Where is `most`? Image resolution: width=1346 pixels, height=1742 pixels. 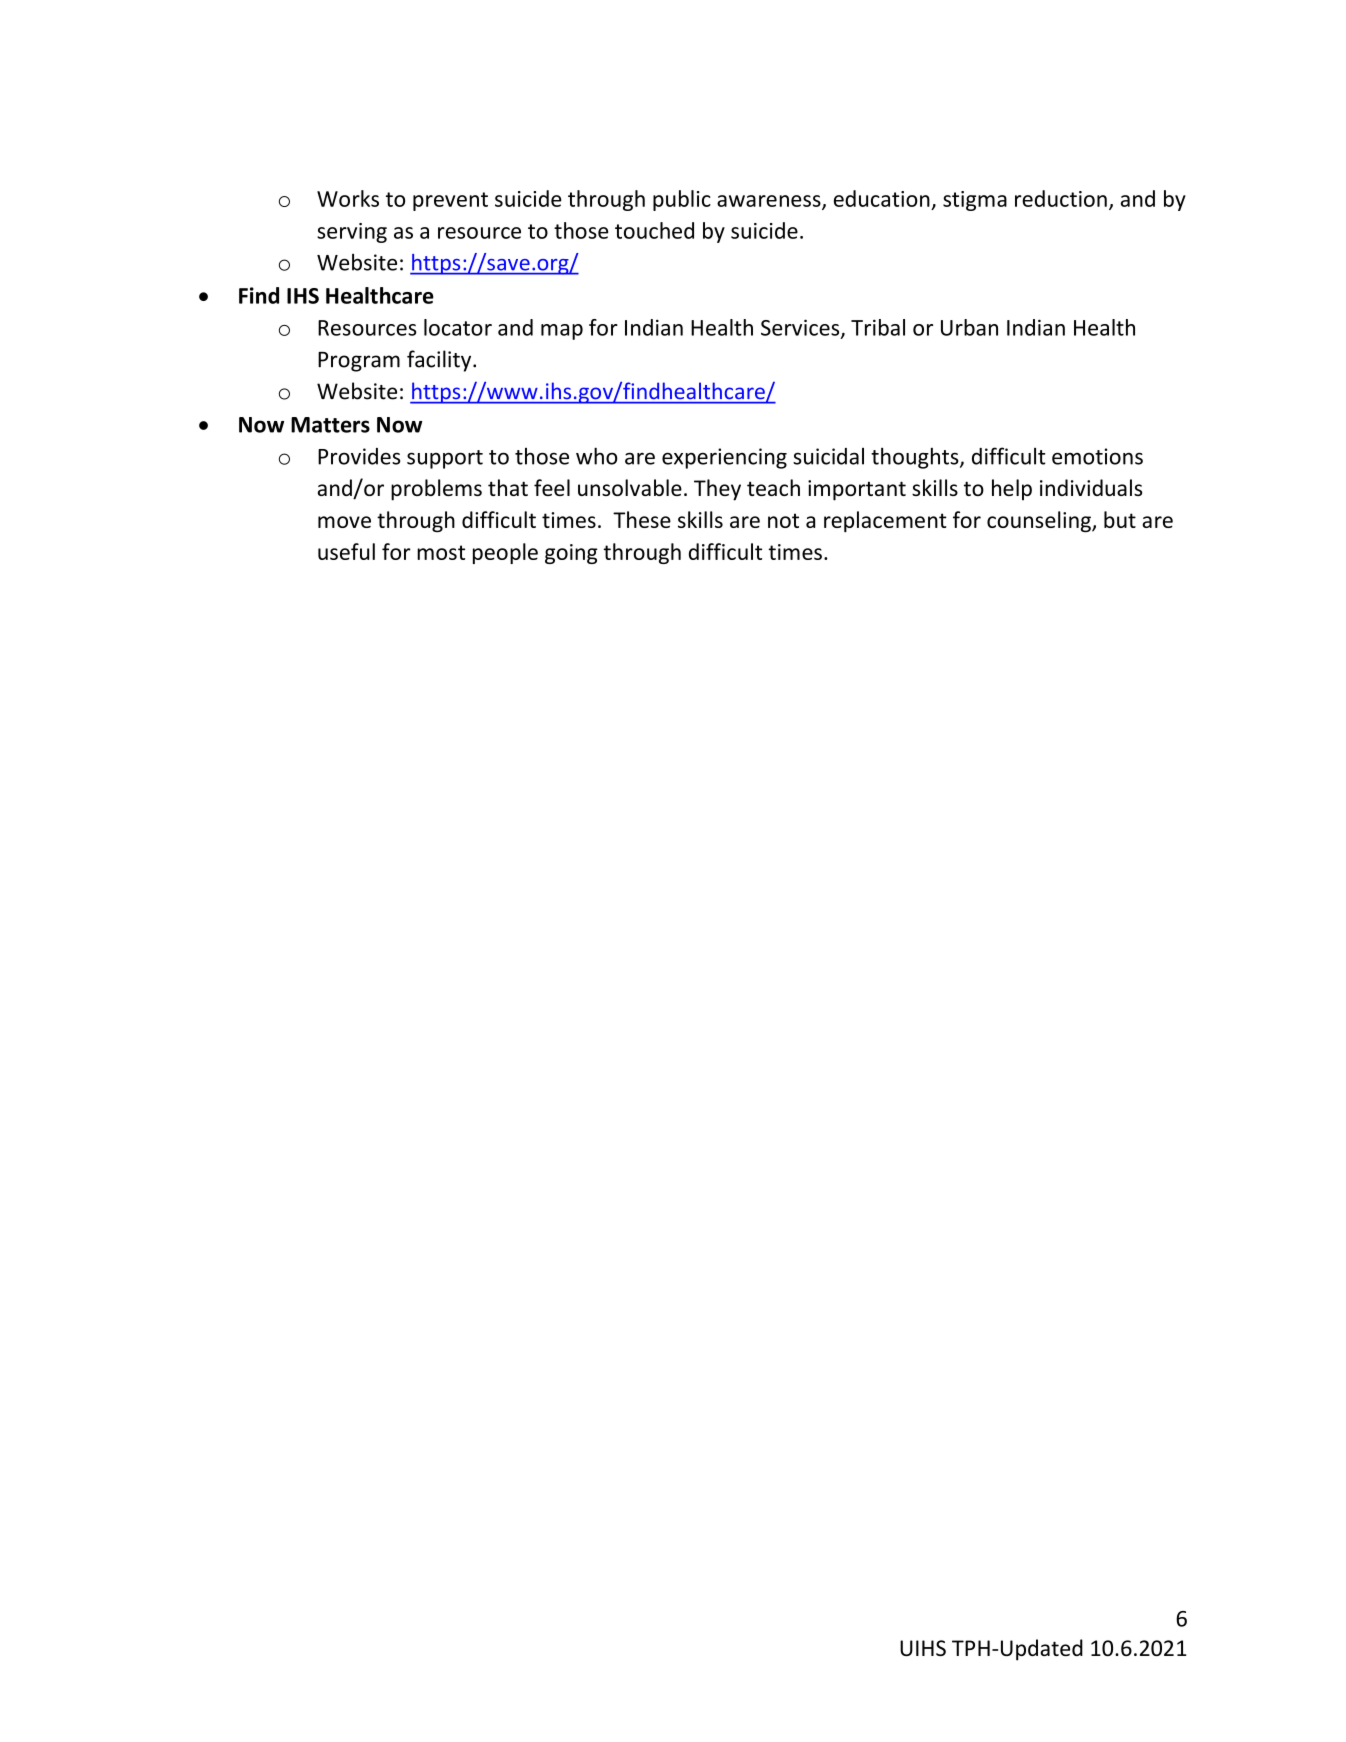
most is located at coordinates (441, 552).
